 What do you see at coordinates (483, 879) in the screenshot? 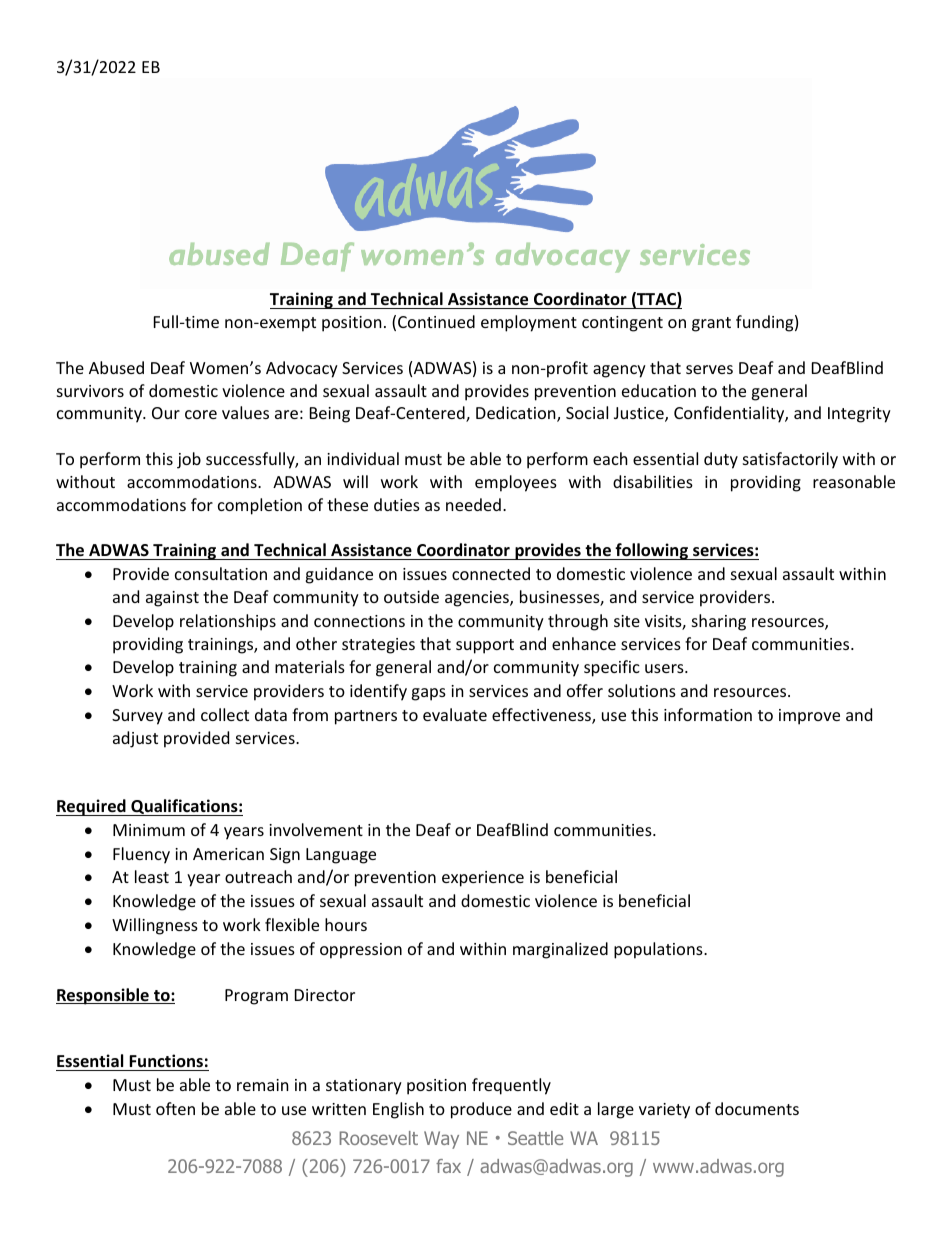
I see `experience` at bounding box center [483, 879].
